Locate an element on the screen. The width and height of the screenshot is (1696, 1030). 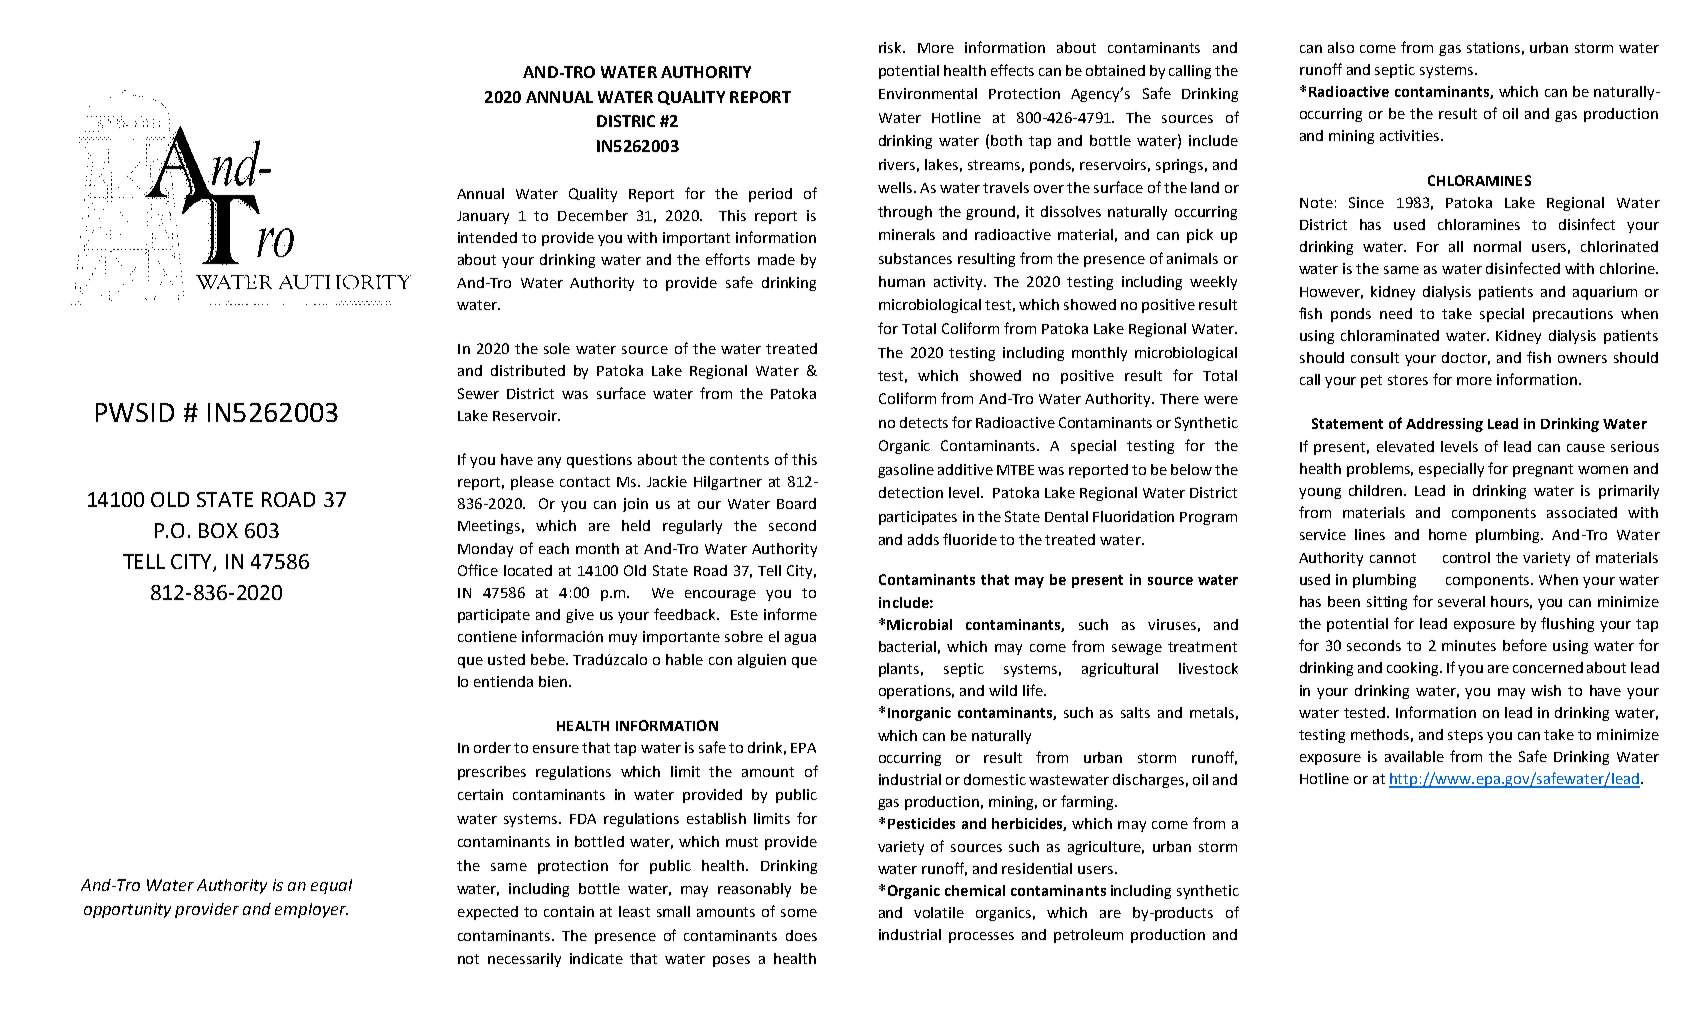
petroleum is located at coordinates (1088, 936).
